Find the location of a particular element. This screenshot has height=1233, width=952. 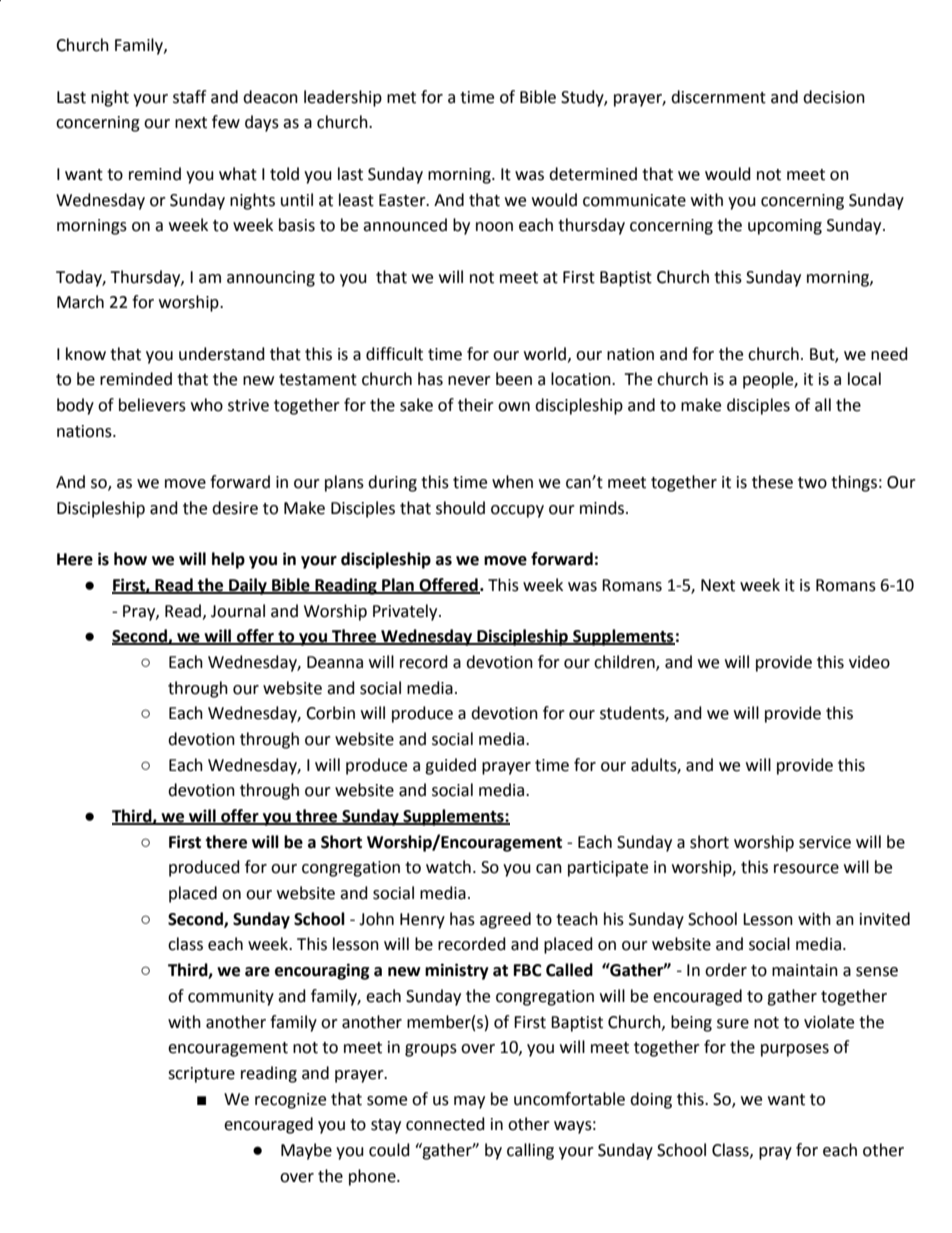

local is located at coordinates (864, 379).
